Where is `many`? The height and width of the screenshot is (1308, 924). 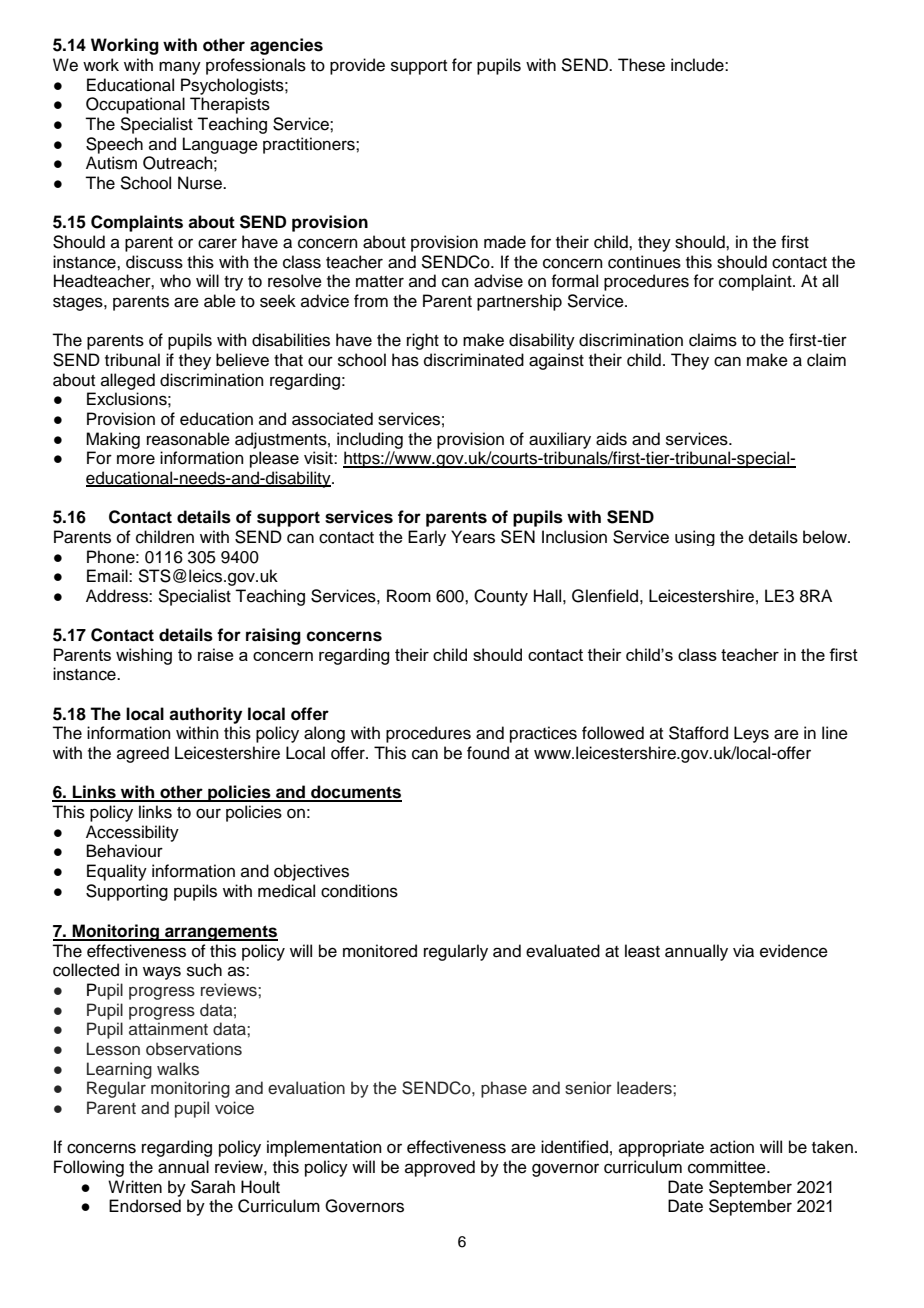 many is located at coordinates (180, 68).
